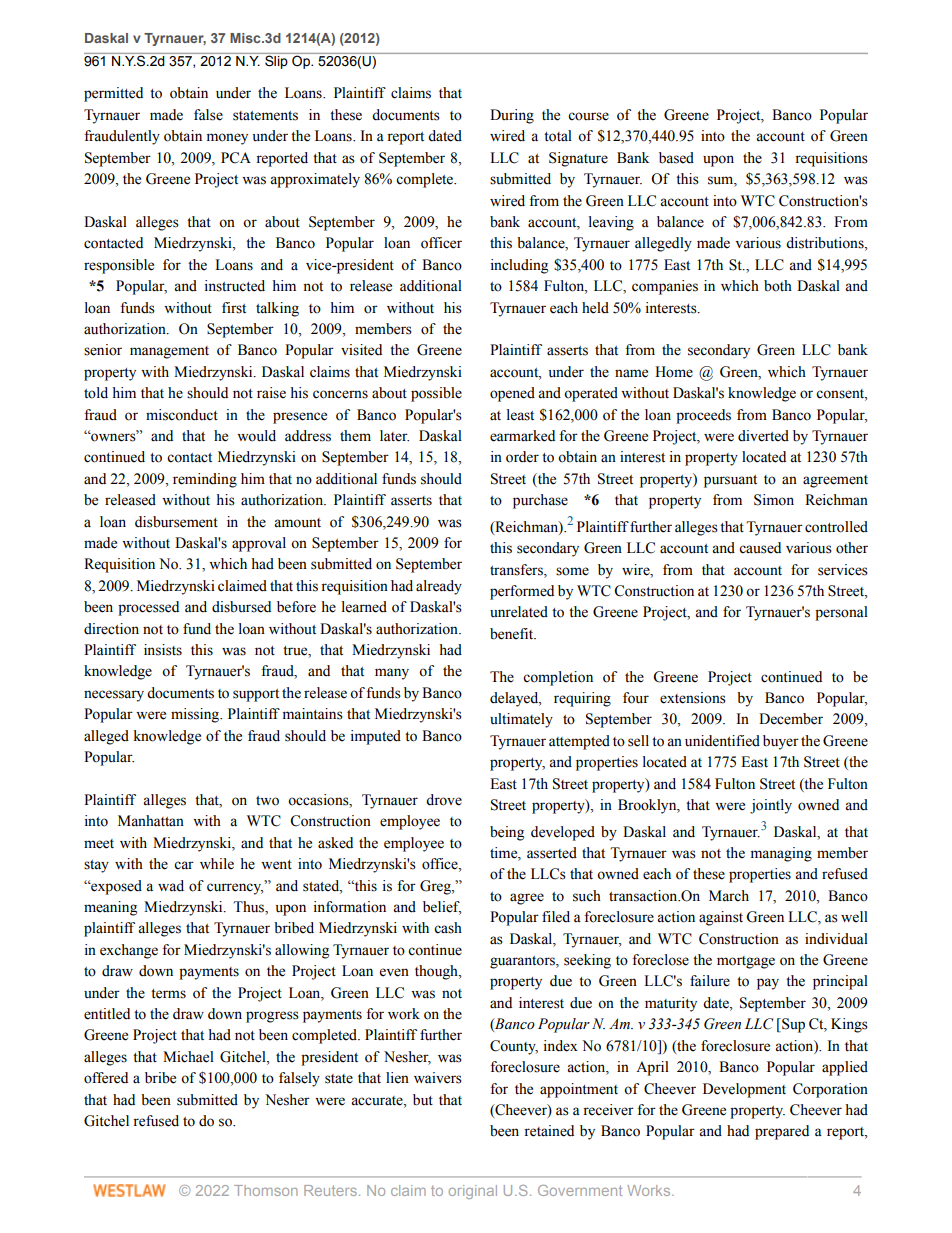 This screenshot has height=1233, width=952. Describe the element at coordinates (512, 116) in the screenshot. I see `During` at that location.
